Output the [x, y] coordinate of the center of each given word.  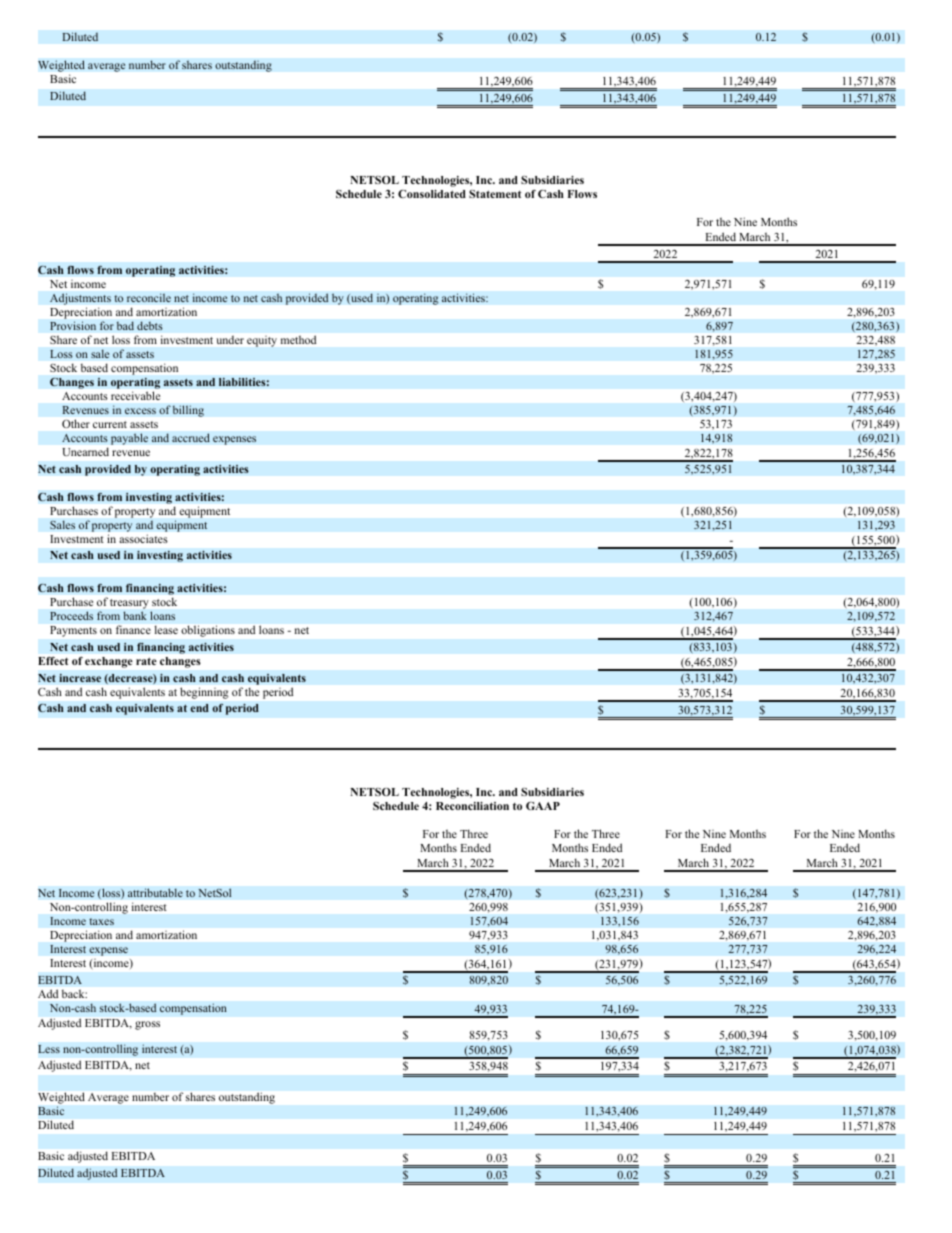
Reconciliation [472, 806]
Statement [495, 194]
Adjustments [80, 299]
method [298, 340]
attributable [155, 893]
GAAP [543, 805]
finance [133, 629]
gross [147, 1025]
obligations [208, 631]
